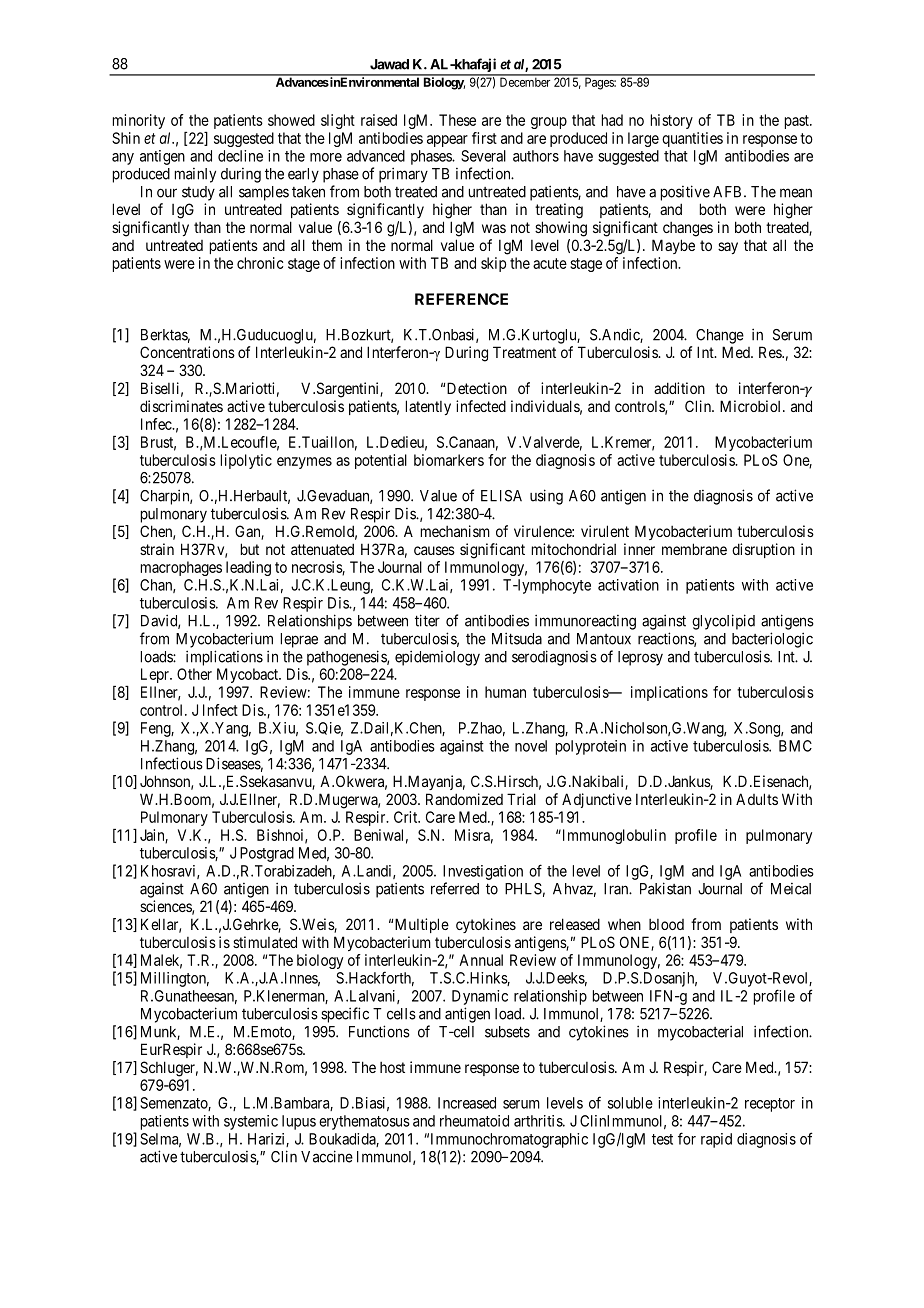 This image has width=924, height=1308. I want to click on history, so click(672, 121).
